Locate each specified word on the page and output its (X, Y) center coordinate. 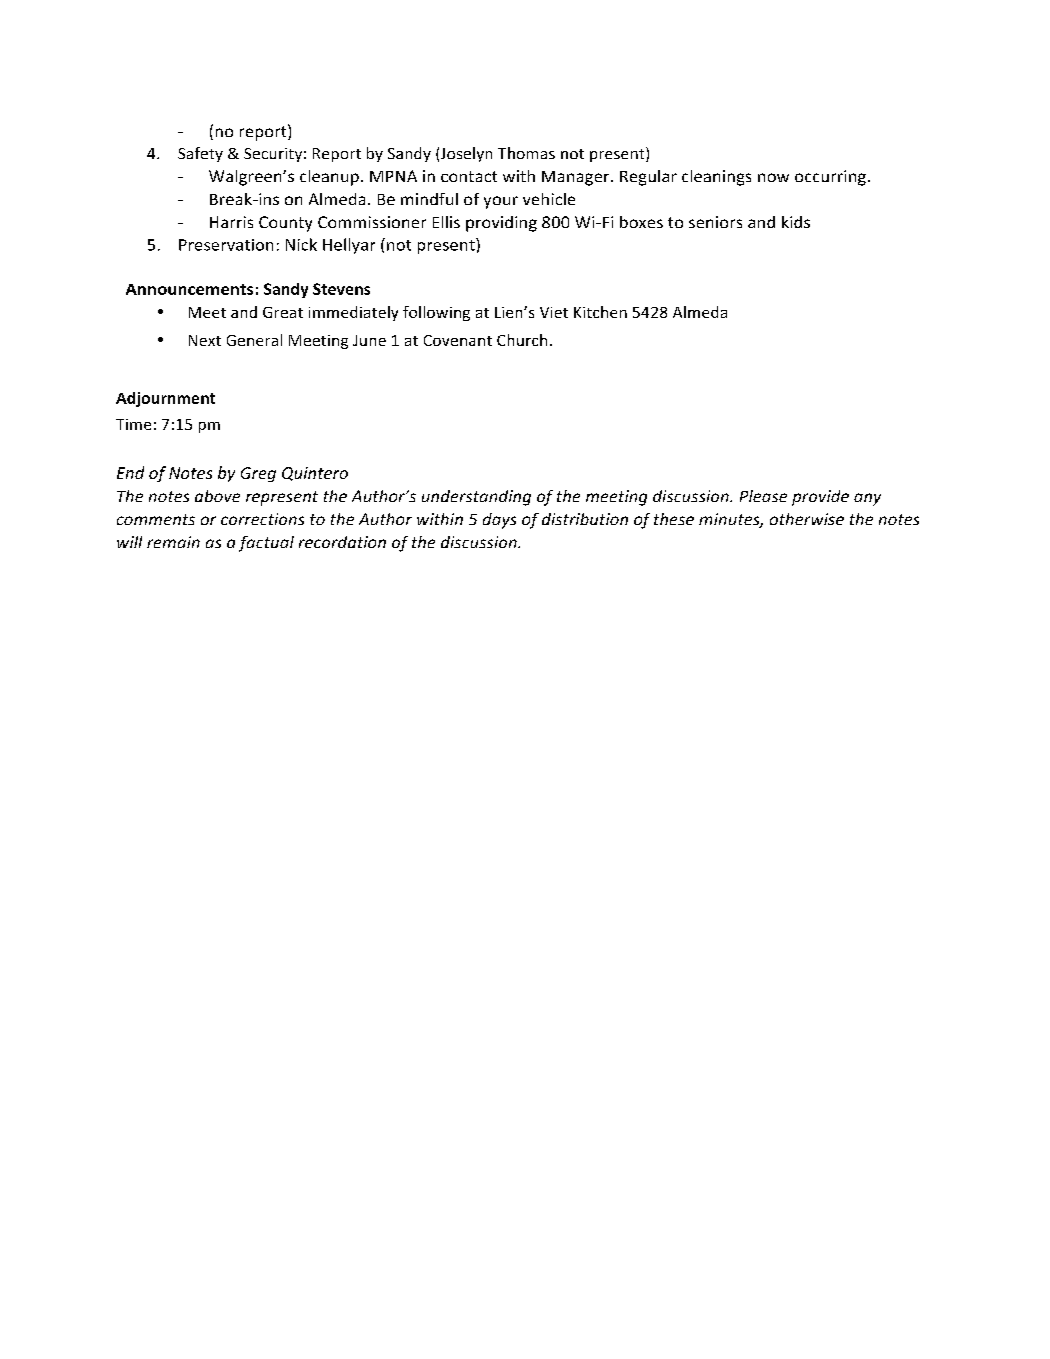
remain (173, 542)
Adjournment (165, 399)
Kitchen (600, 312)
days (499, 521)
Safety (200, 154)
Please (763, 496)
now (773, 177)
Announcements (189, 289)
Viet (554, 312)
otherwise (807, 519)
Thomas (526, 153)
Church (522, 340)
